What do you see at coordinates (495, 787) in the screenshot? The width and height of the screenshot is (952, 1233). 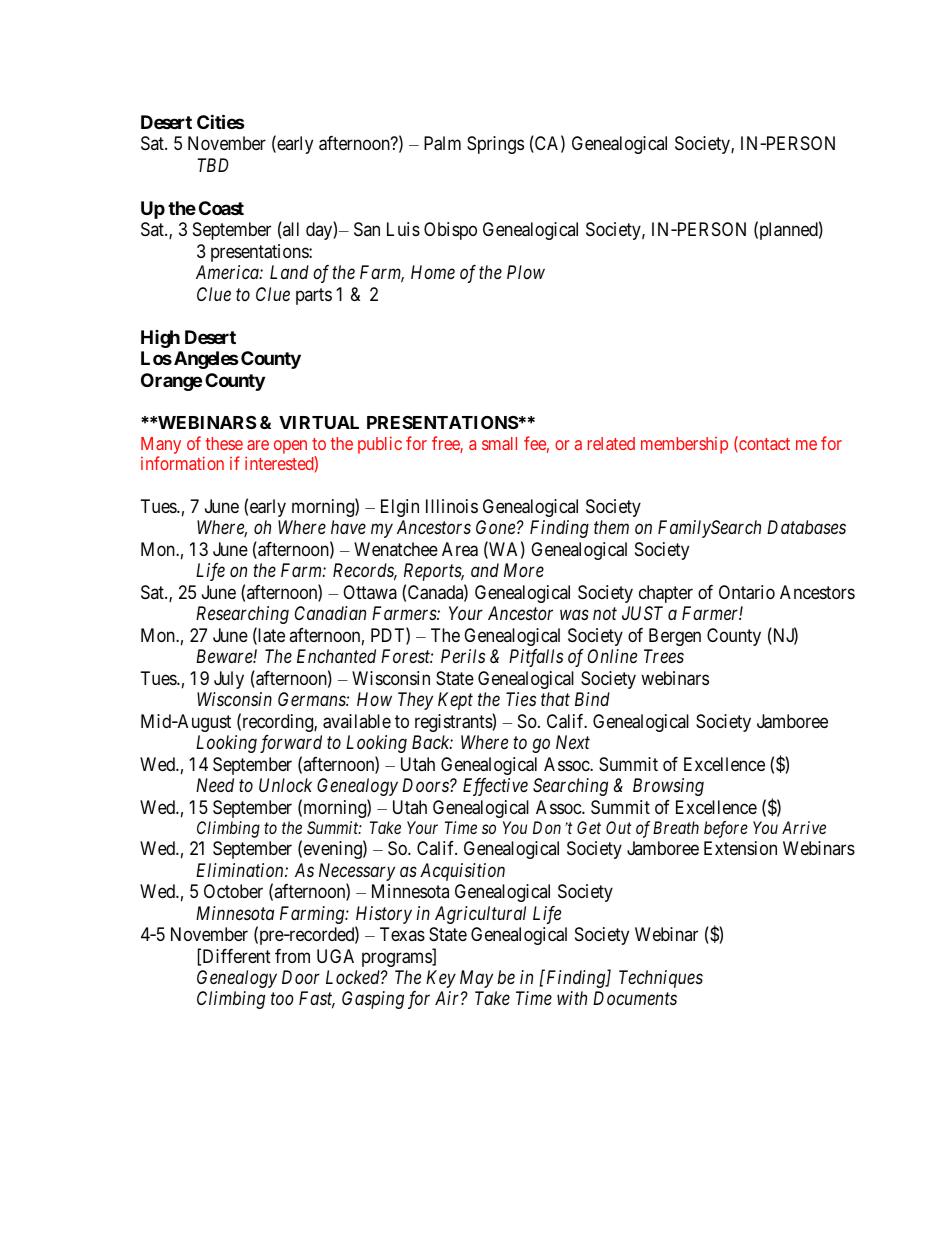 I see `Effective` at bounding box center [495, 787].
